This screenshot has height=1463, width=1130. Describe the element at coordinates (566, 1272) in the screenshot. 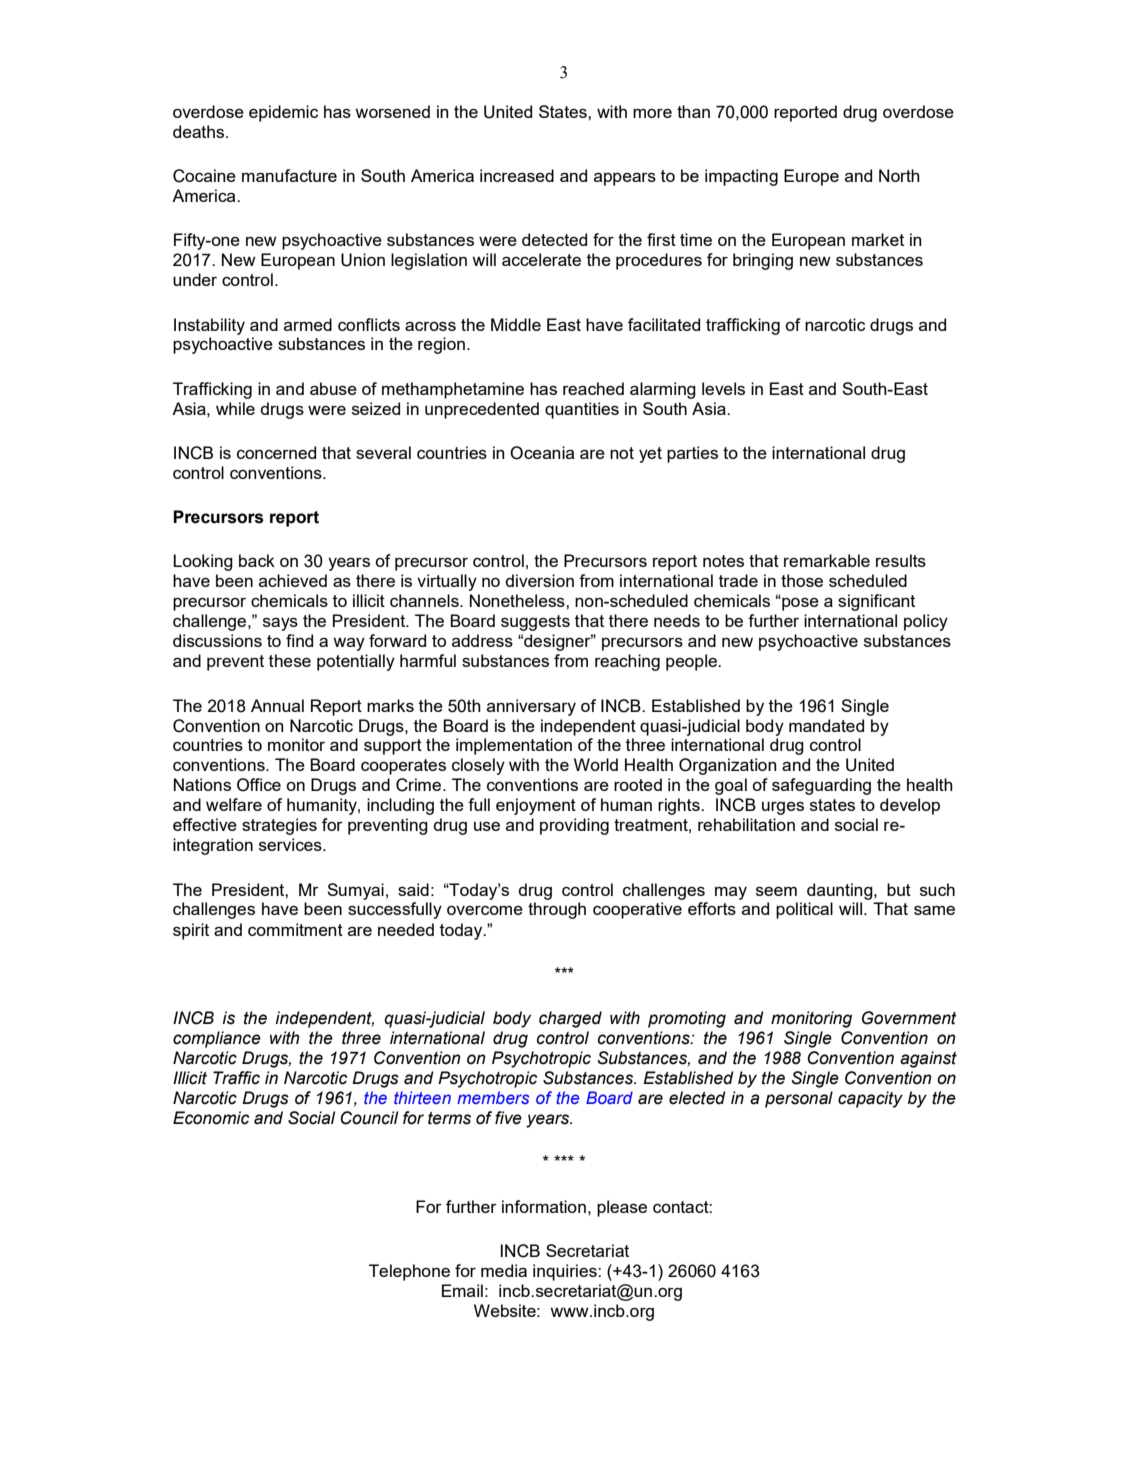

I see `inquiries` at that location.
